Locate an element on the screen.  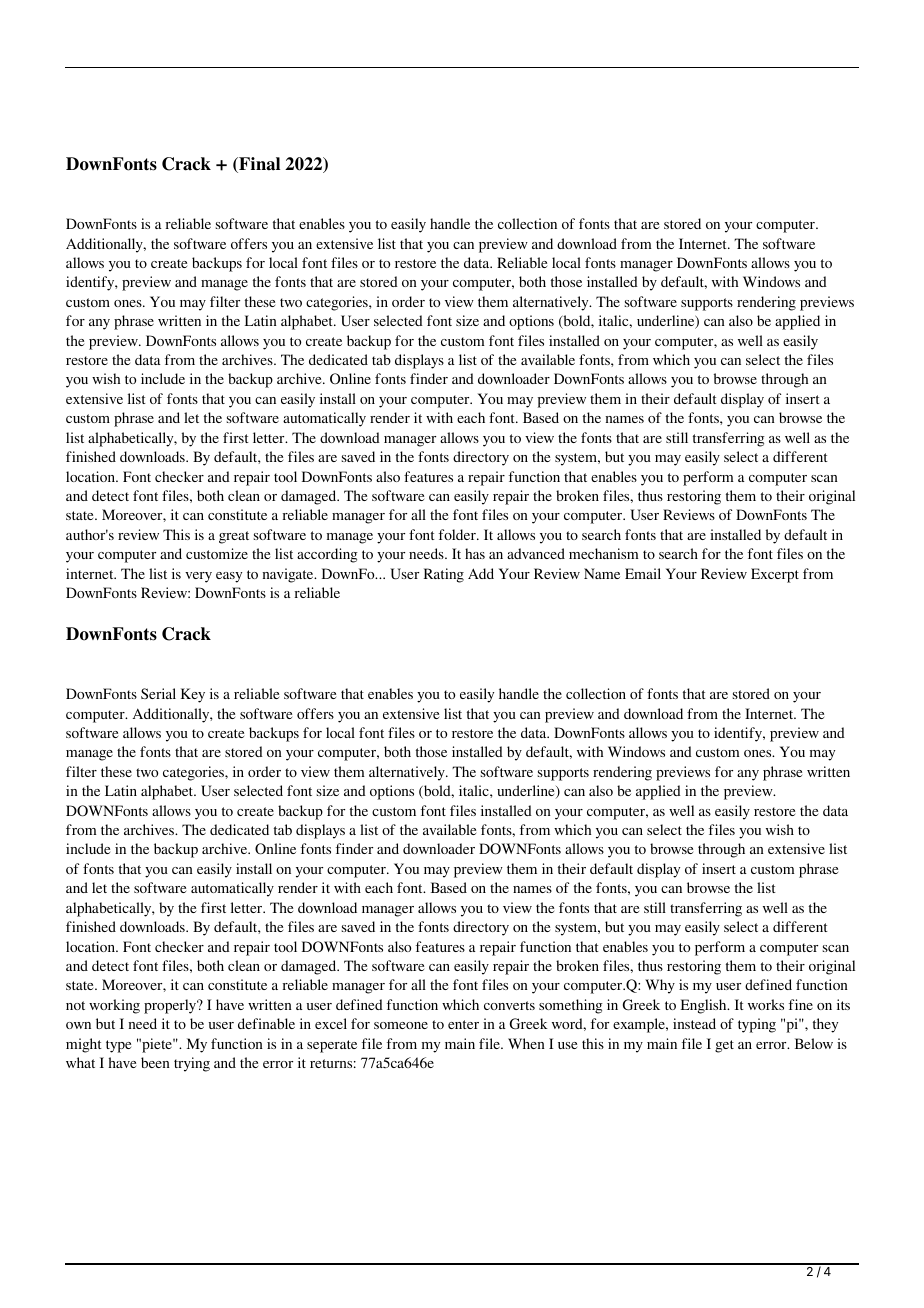
Final is located at coordinates (258, 165).
